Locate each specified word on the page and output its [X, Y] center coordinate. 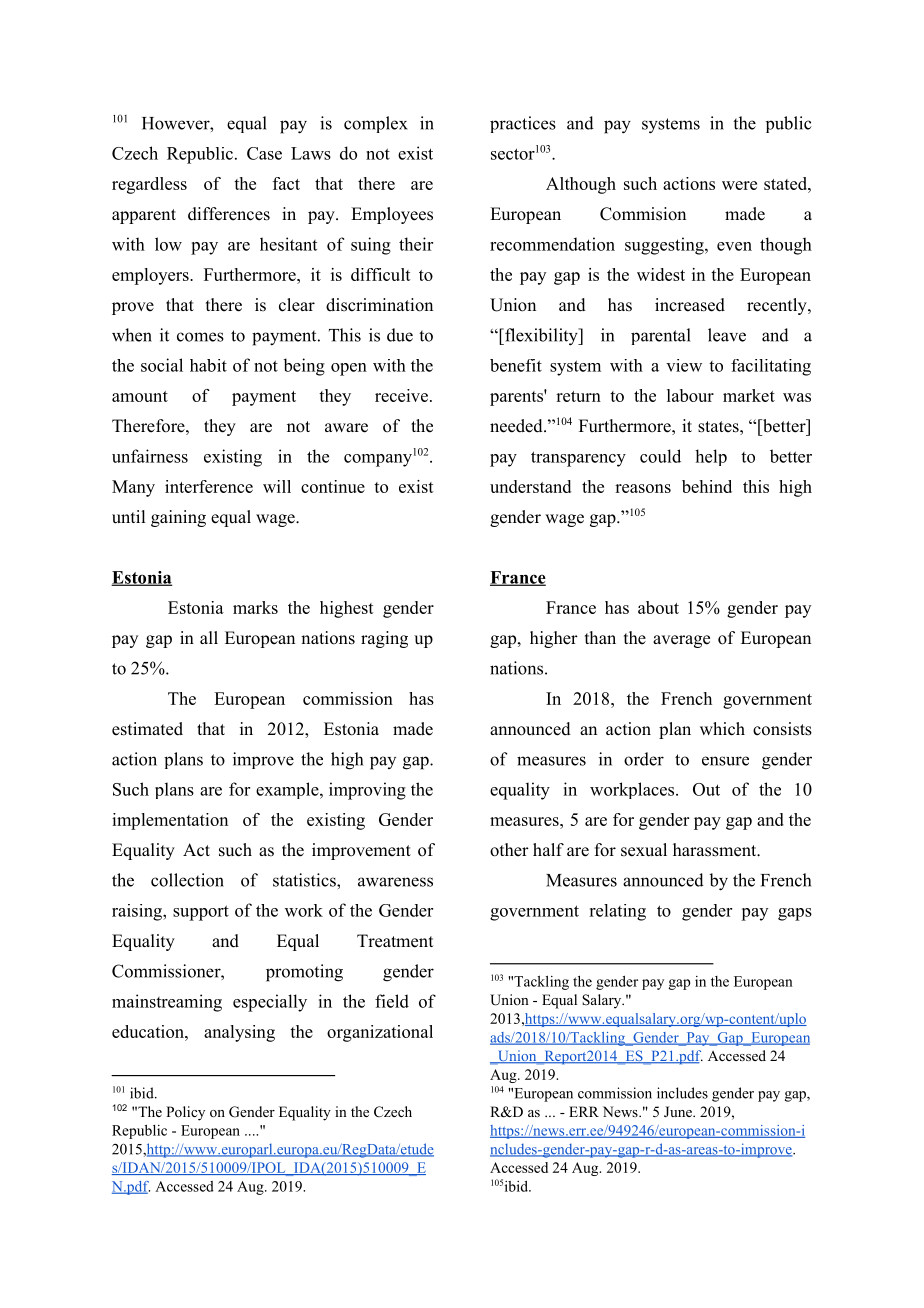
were [739, 185]
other [509, 850]
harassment [715, 850]
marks [255, 607]
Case [264, 153]
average [681, 641]
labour [690, 395]
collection [187, 880]
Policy [185, 1113]
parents [517, 397]
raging [384, 639]
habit [208, 365]
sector [513, 154]
